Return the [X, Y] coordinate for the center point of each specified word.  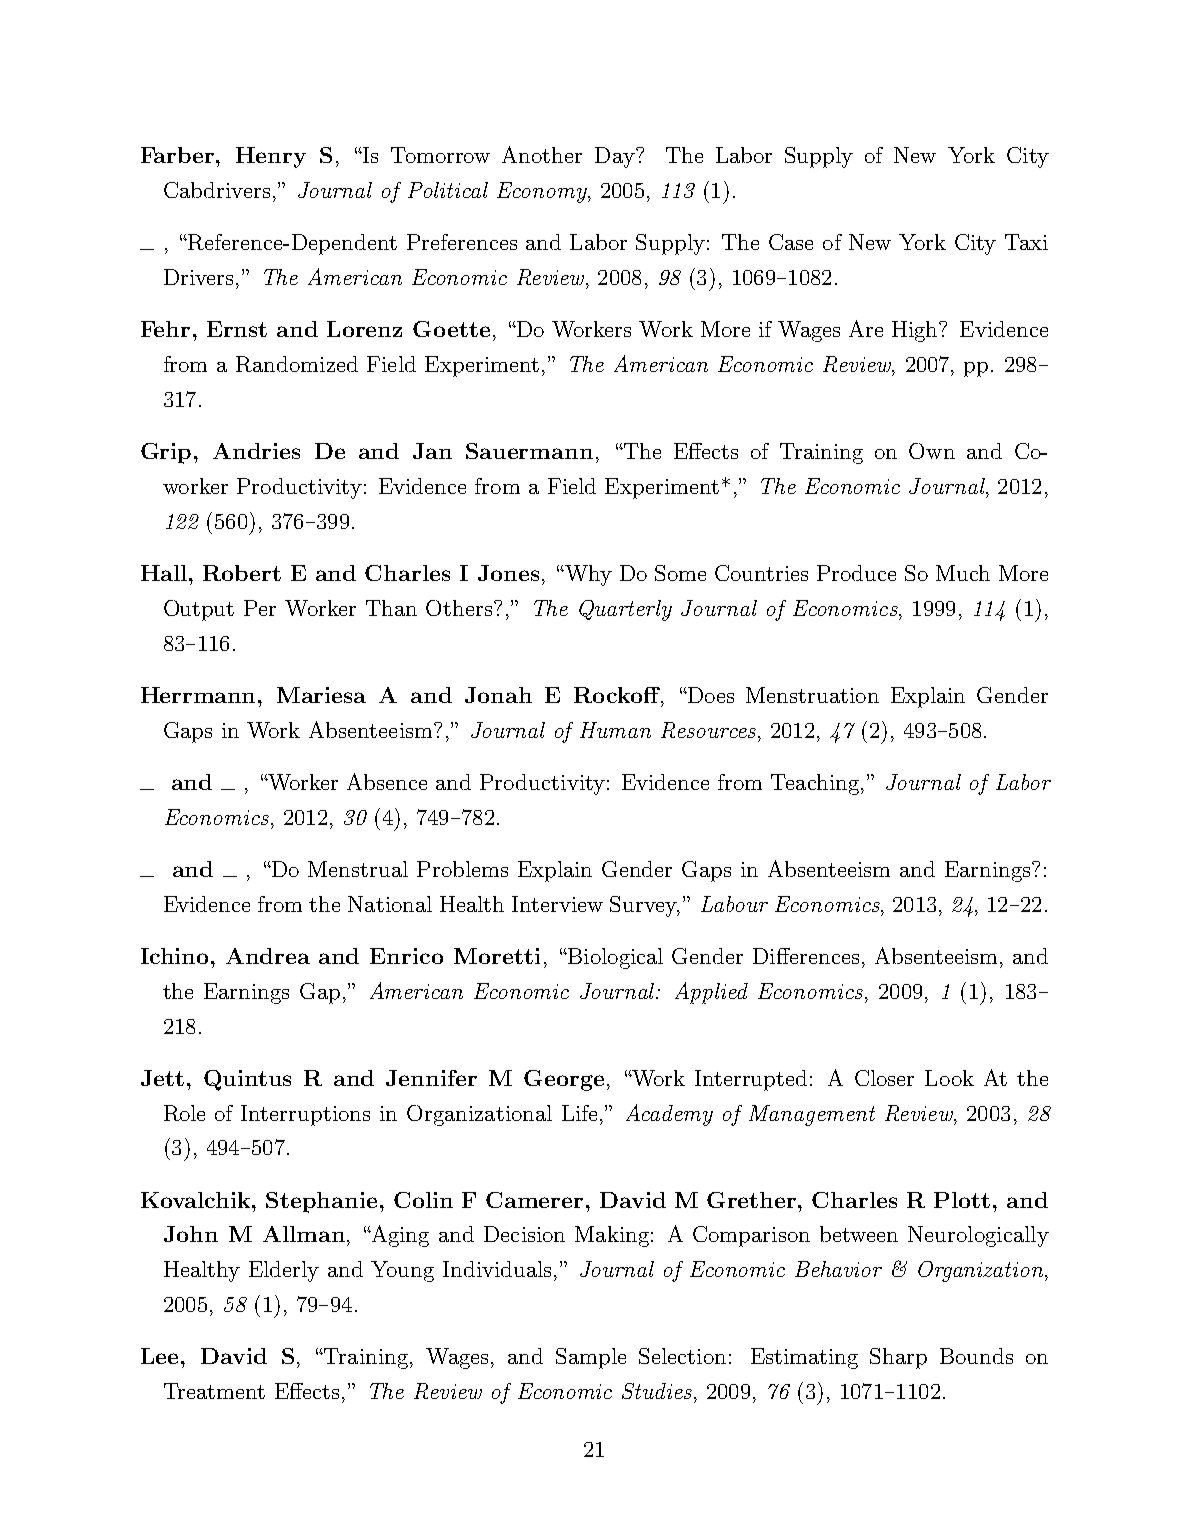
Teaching [815, 784]
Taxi [1026, 242]
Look [949, 1078]
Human [615, 730]
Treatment [214, 1391]
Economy [543, 192]
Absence [387, 781]
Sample [591, 1358]
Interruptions [305, 1115]
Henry [271, 157]
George [564, 1080]
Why [587, 575]
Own [932, 451]
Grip [166, 453]
